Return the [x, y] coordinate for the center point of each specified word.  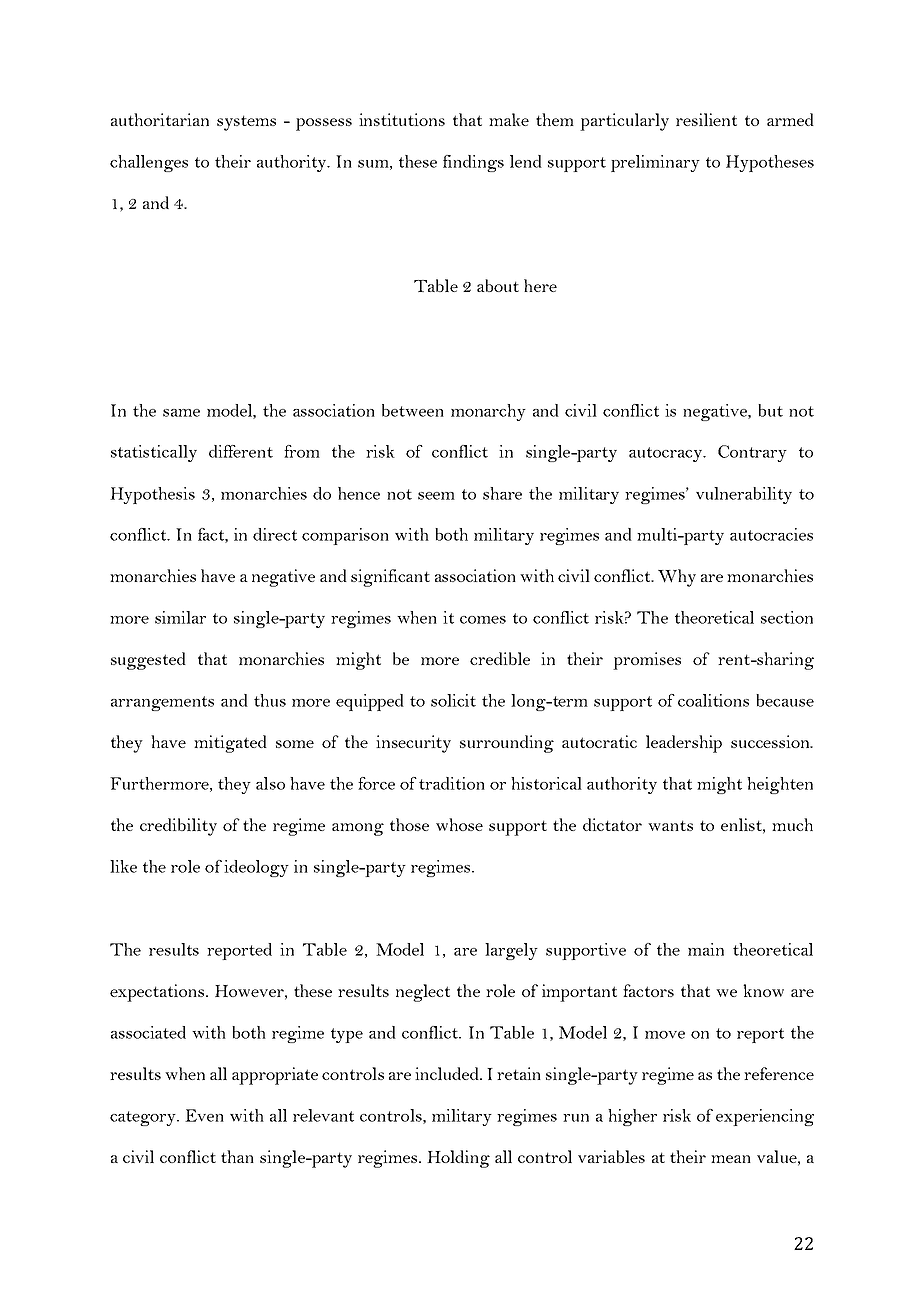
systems [246, 123]
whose [459, 824]
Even [204, 1115]
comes [483, 620]
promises [647, 661]
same [181, 413]
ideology [256, 868]
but [770, 410]
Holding [458, 1159]
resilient [706, 119]
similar [180, 617]
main [706, 949]
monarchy [488, 412]
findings [473, 163]
